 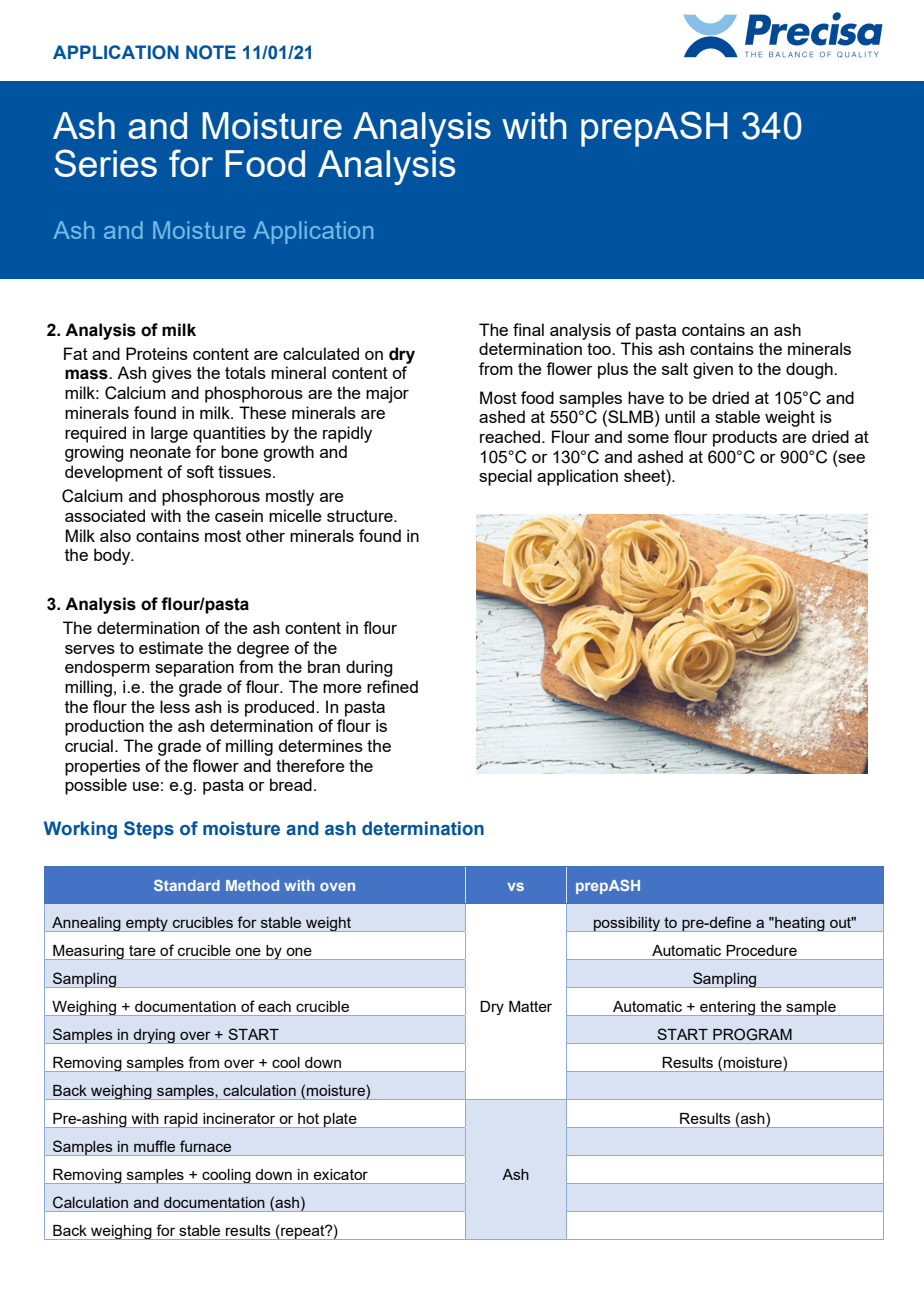 What do you see at coordinates (340, 1120) in the screenshot?
I see `plate` at bounding box center [340, 1120].
